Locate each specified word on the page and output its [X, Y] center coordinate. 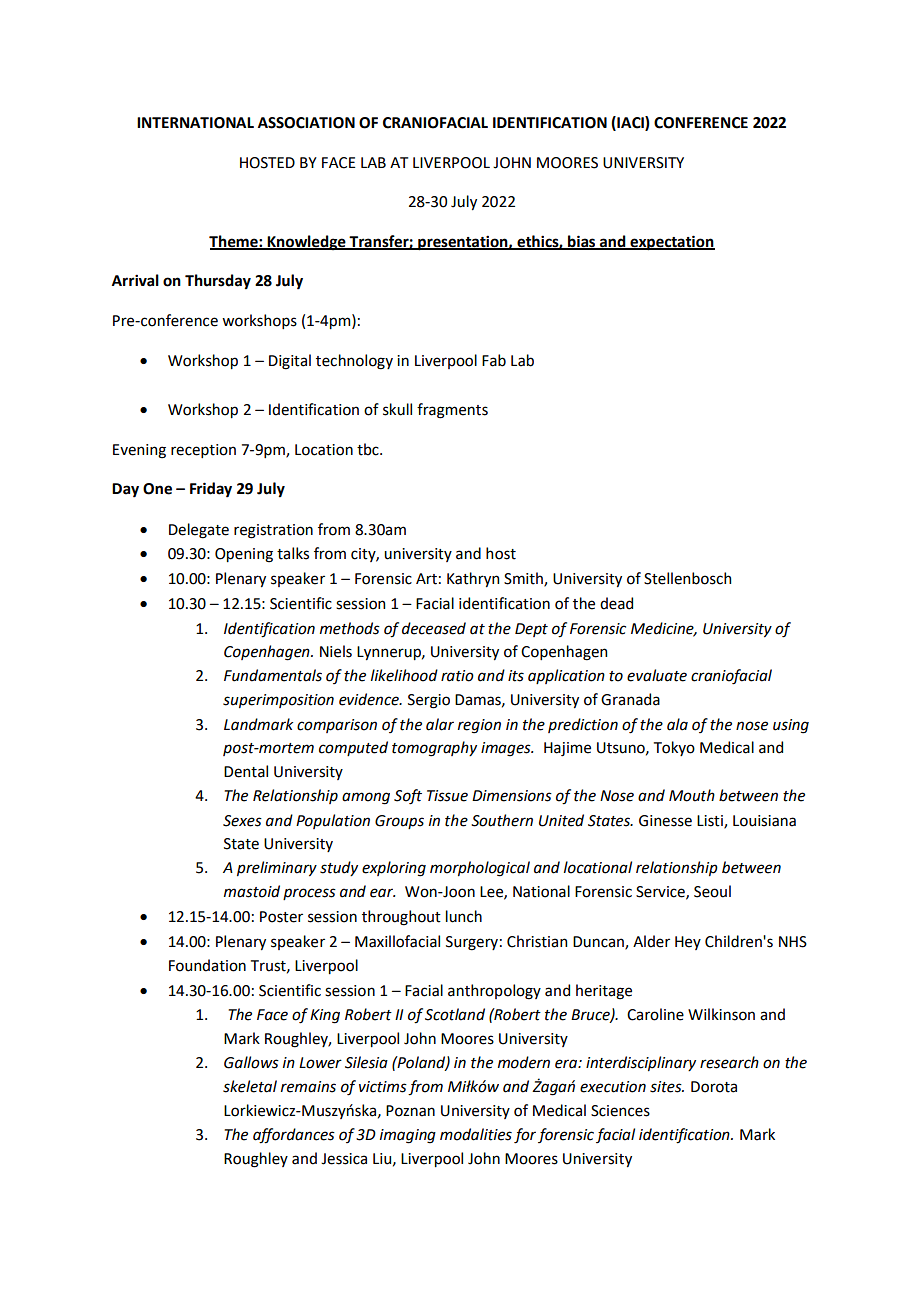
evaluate [657, 675]
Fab [494, 360]
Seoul [712, 891]
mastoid [252, 891]
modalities [476, 1134]
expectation [671, 243]
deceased [434, 628]
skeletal [250, 1086]
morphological [480, 869]
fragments [452, 411]
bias [582, 242]
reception [203, 451]
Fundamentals [273, 675]
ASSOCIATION [306, 123]
